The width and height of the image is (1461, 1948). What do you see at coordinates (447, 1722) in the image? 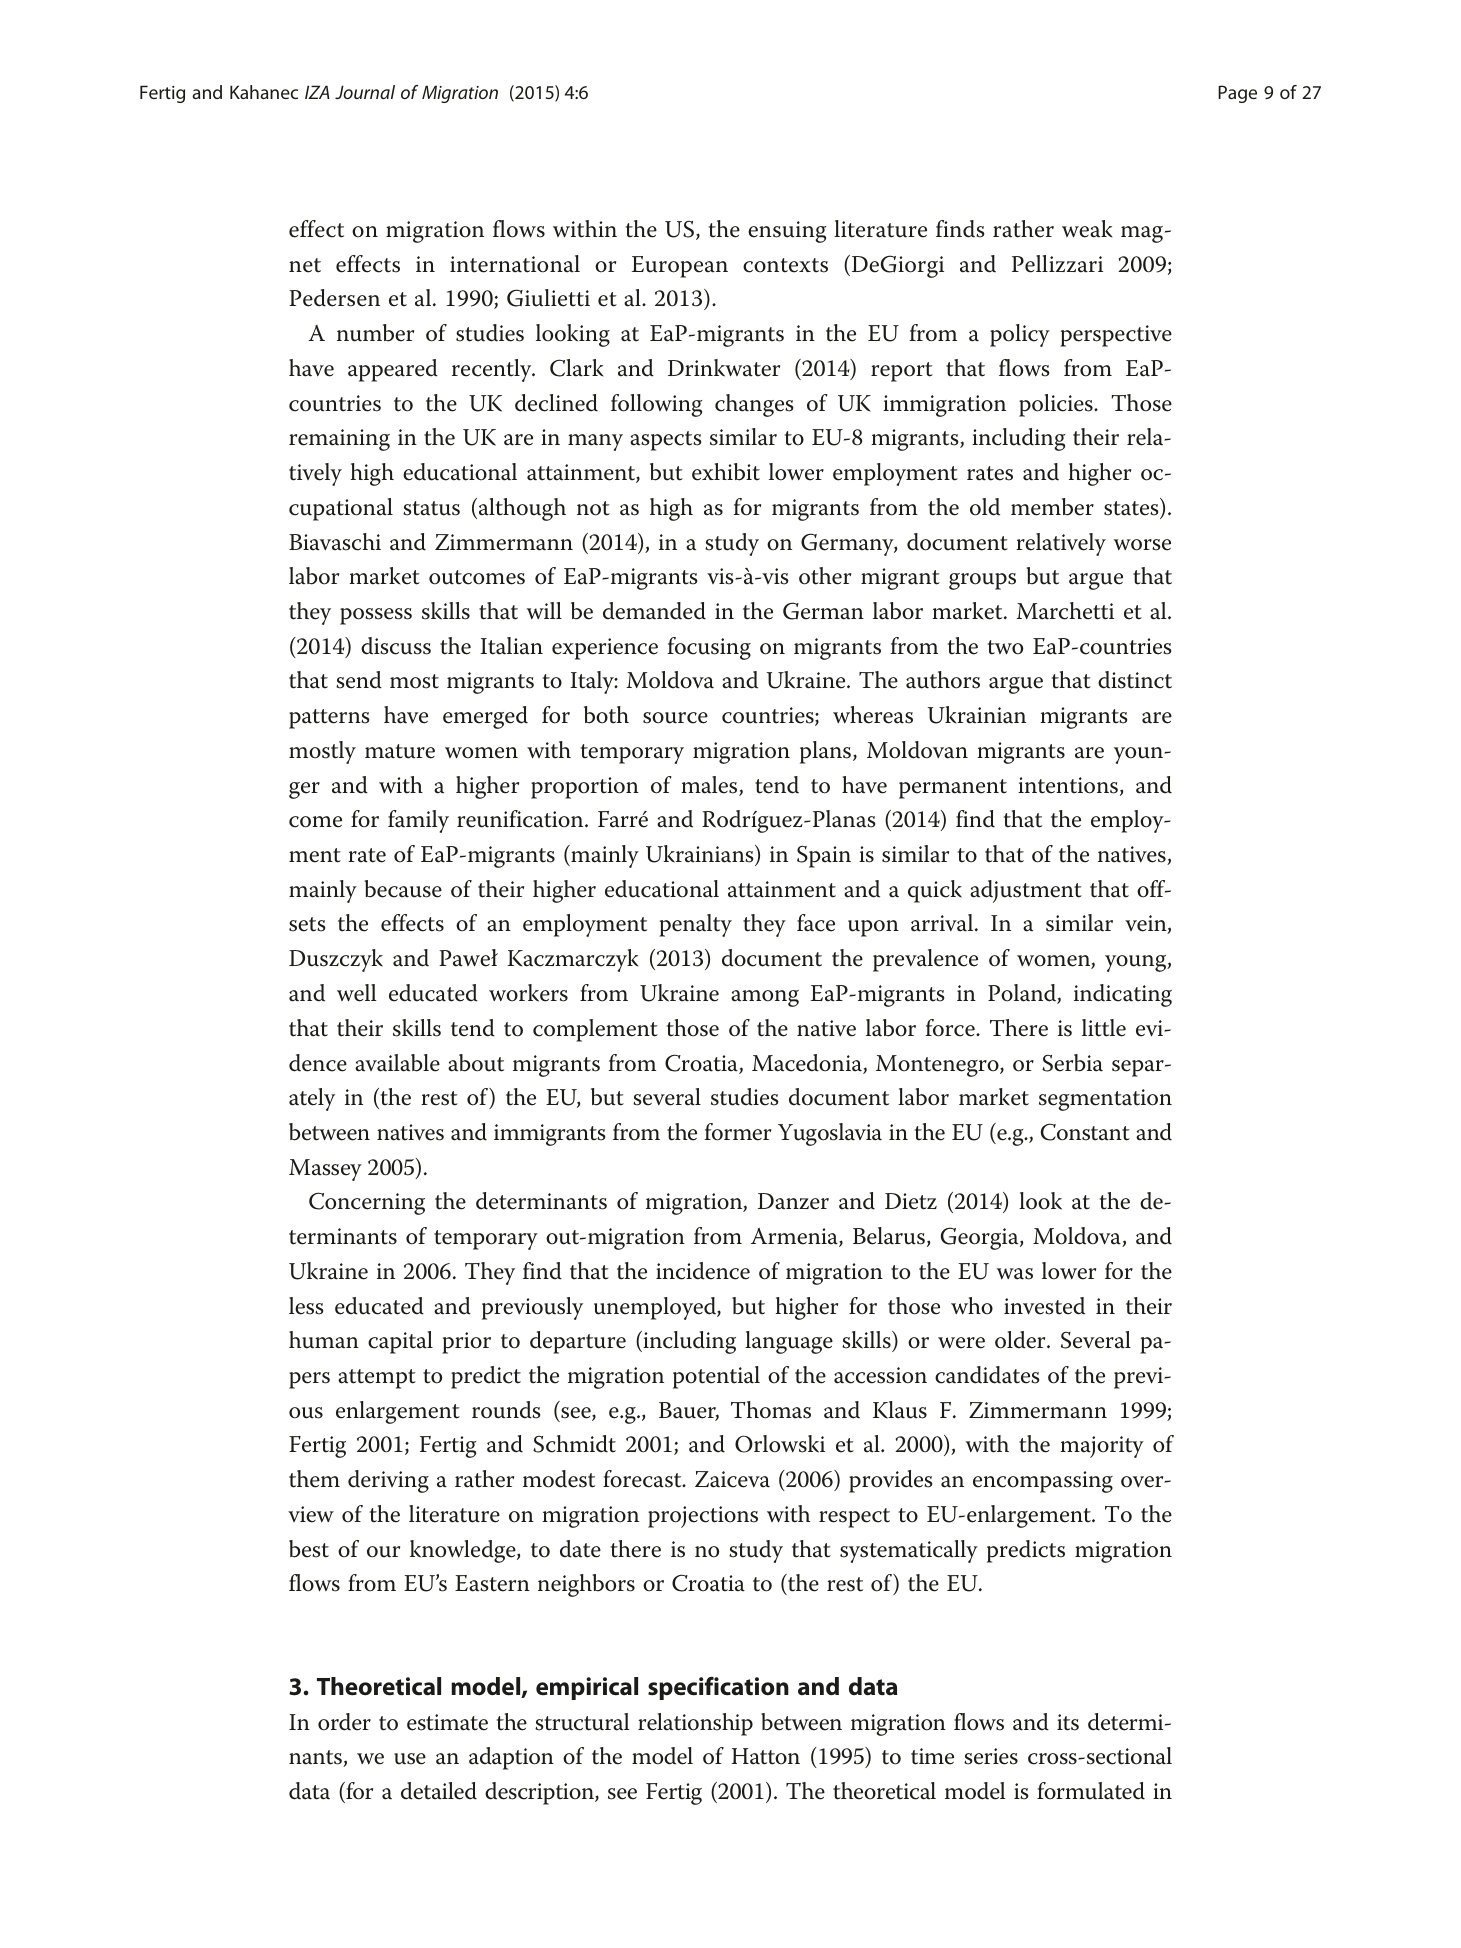
I see `estimate` at bounding box center [447, 1722].
